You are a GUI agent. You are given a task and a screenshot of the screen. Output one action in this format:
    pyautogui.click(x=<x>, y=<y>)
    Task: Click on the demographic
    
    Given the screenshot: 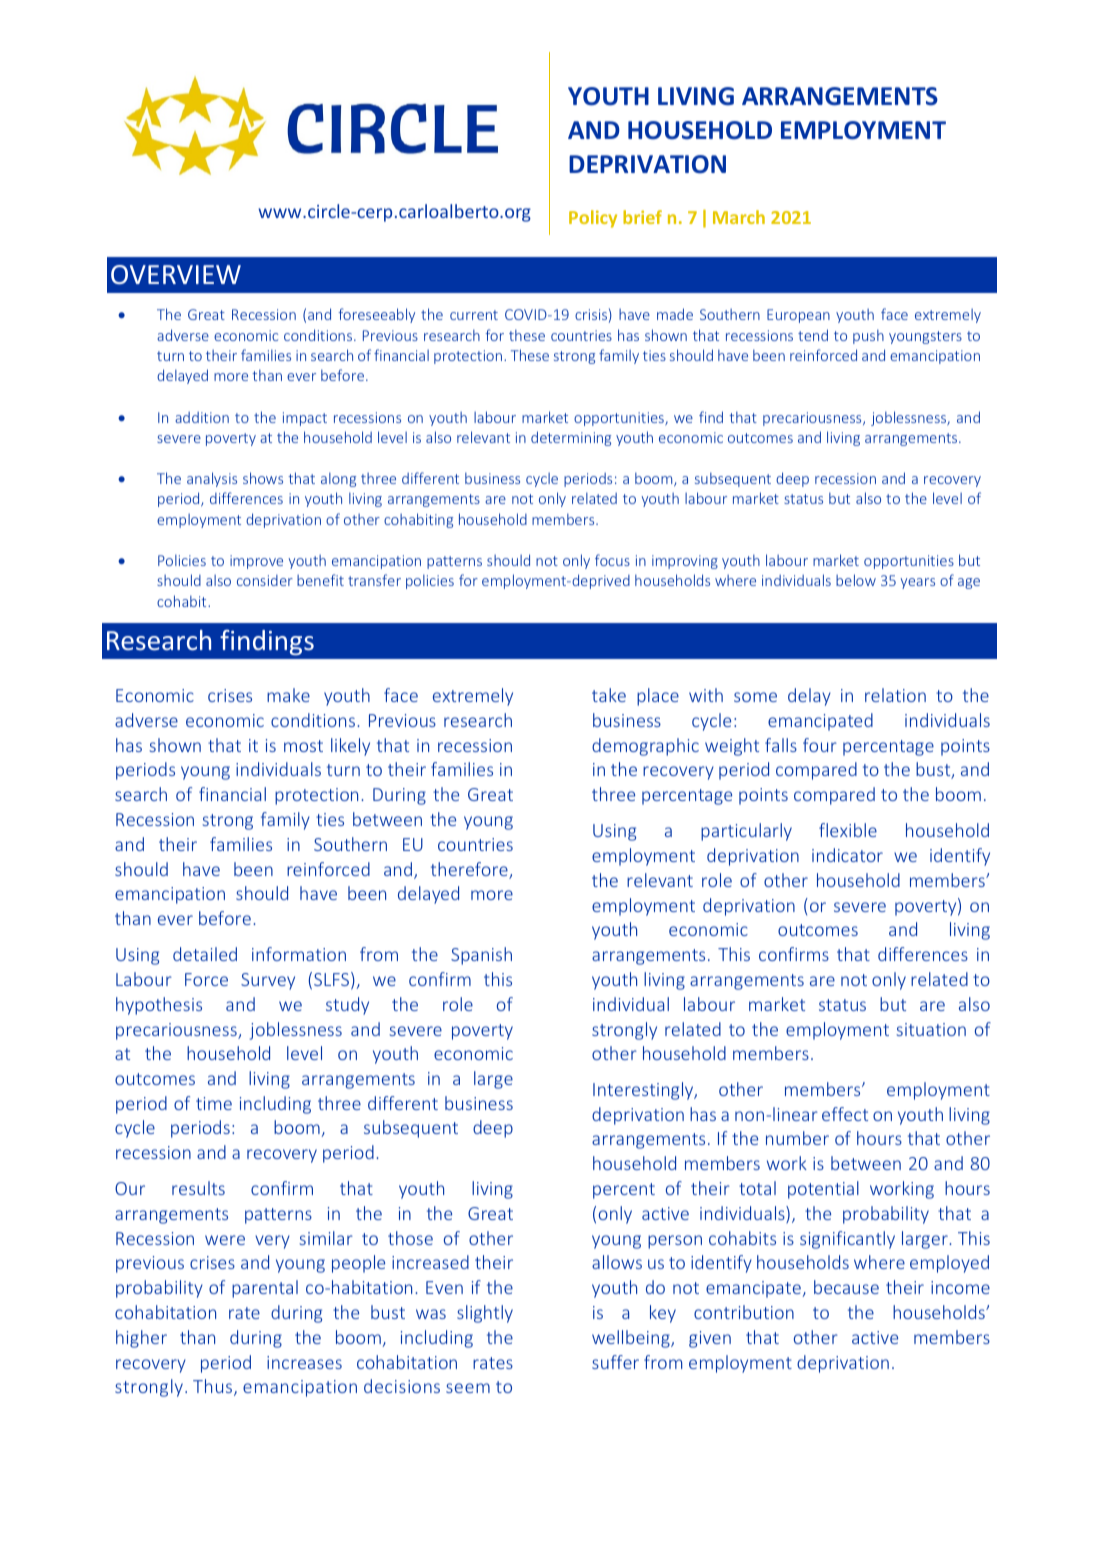 What is the action you would take?
    pyautogui.click(x=645, y=747)
